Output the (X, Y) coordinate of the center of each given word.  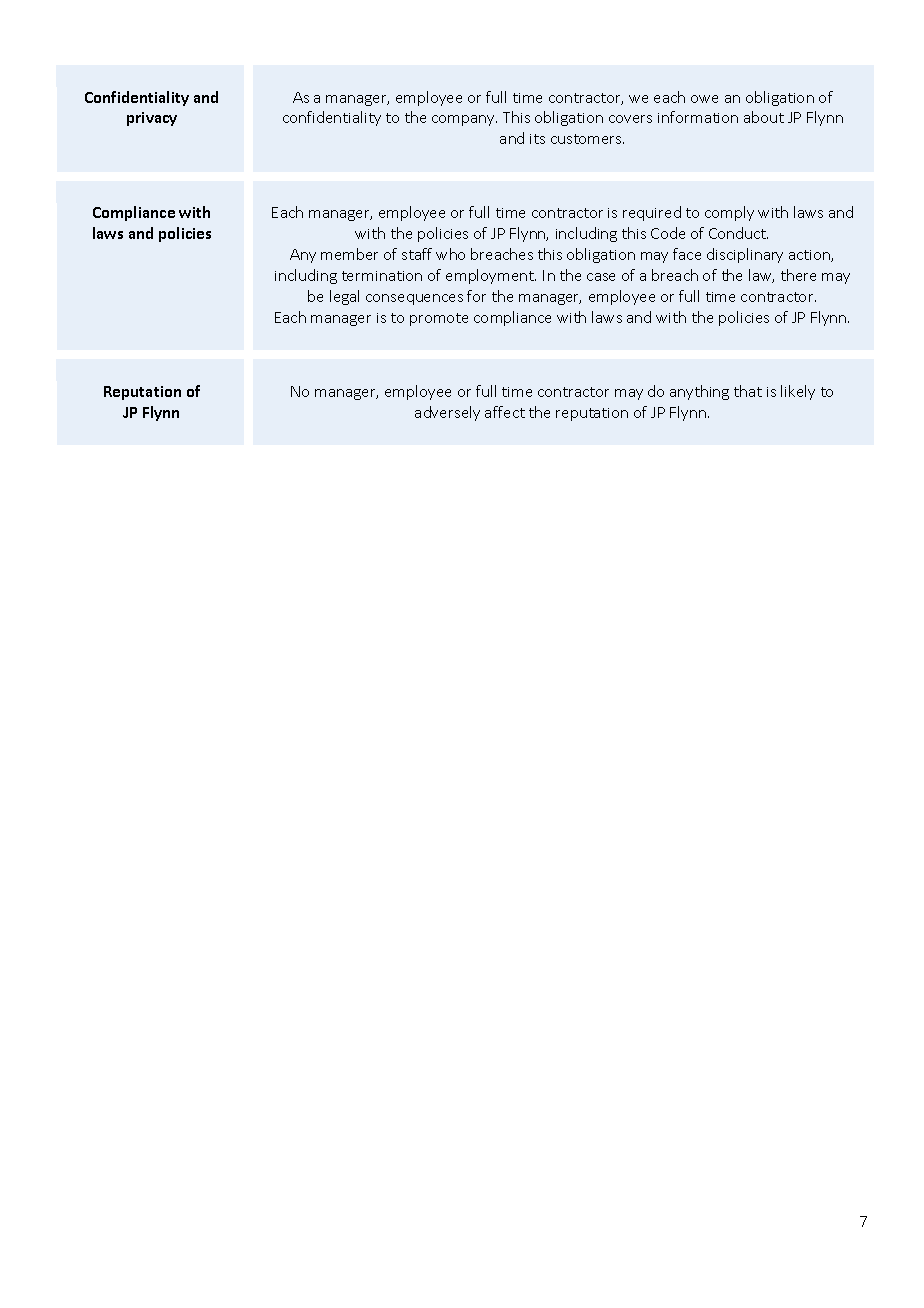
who (450, 254)
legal (344, 297)
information (698, 117)
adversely (447, 413)
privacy (152, 119)
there (798, 275)
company (464, 120)
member (349, 254)
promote (439, 319)
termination (382, 276)
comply (729, 213)
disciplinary (745, 255)
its (537, 139)
